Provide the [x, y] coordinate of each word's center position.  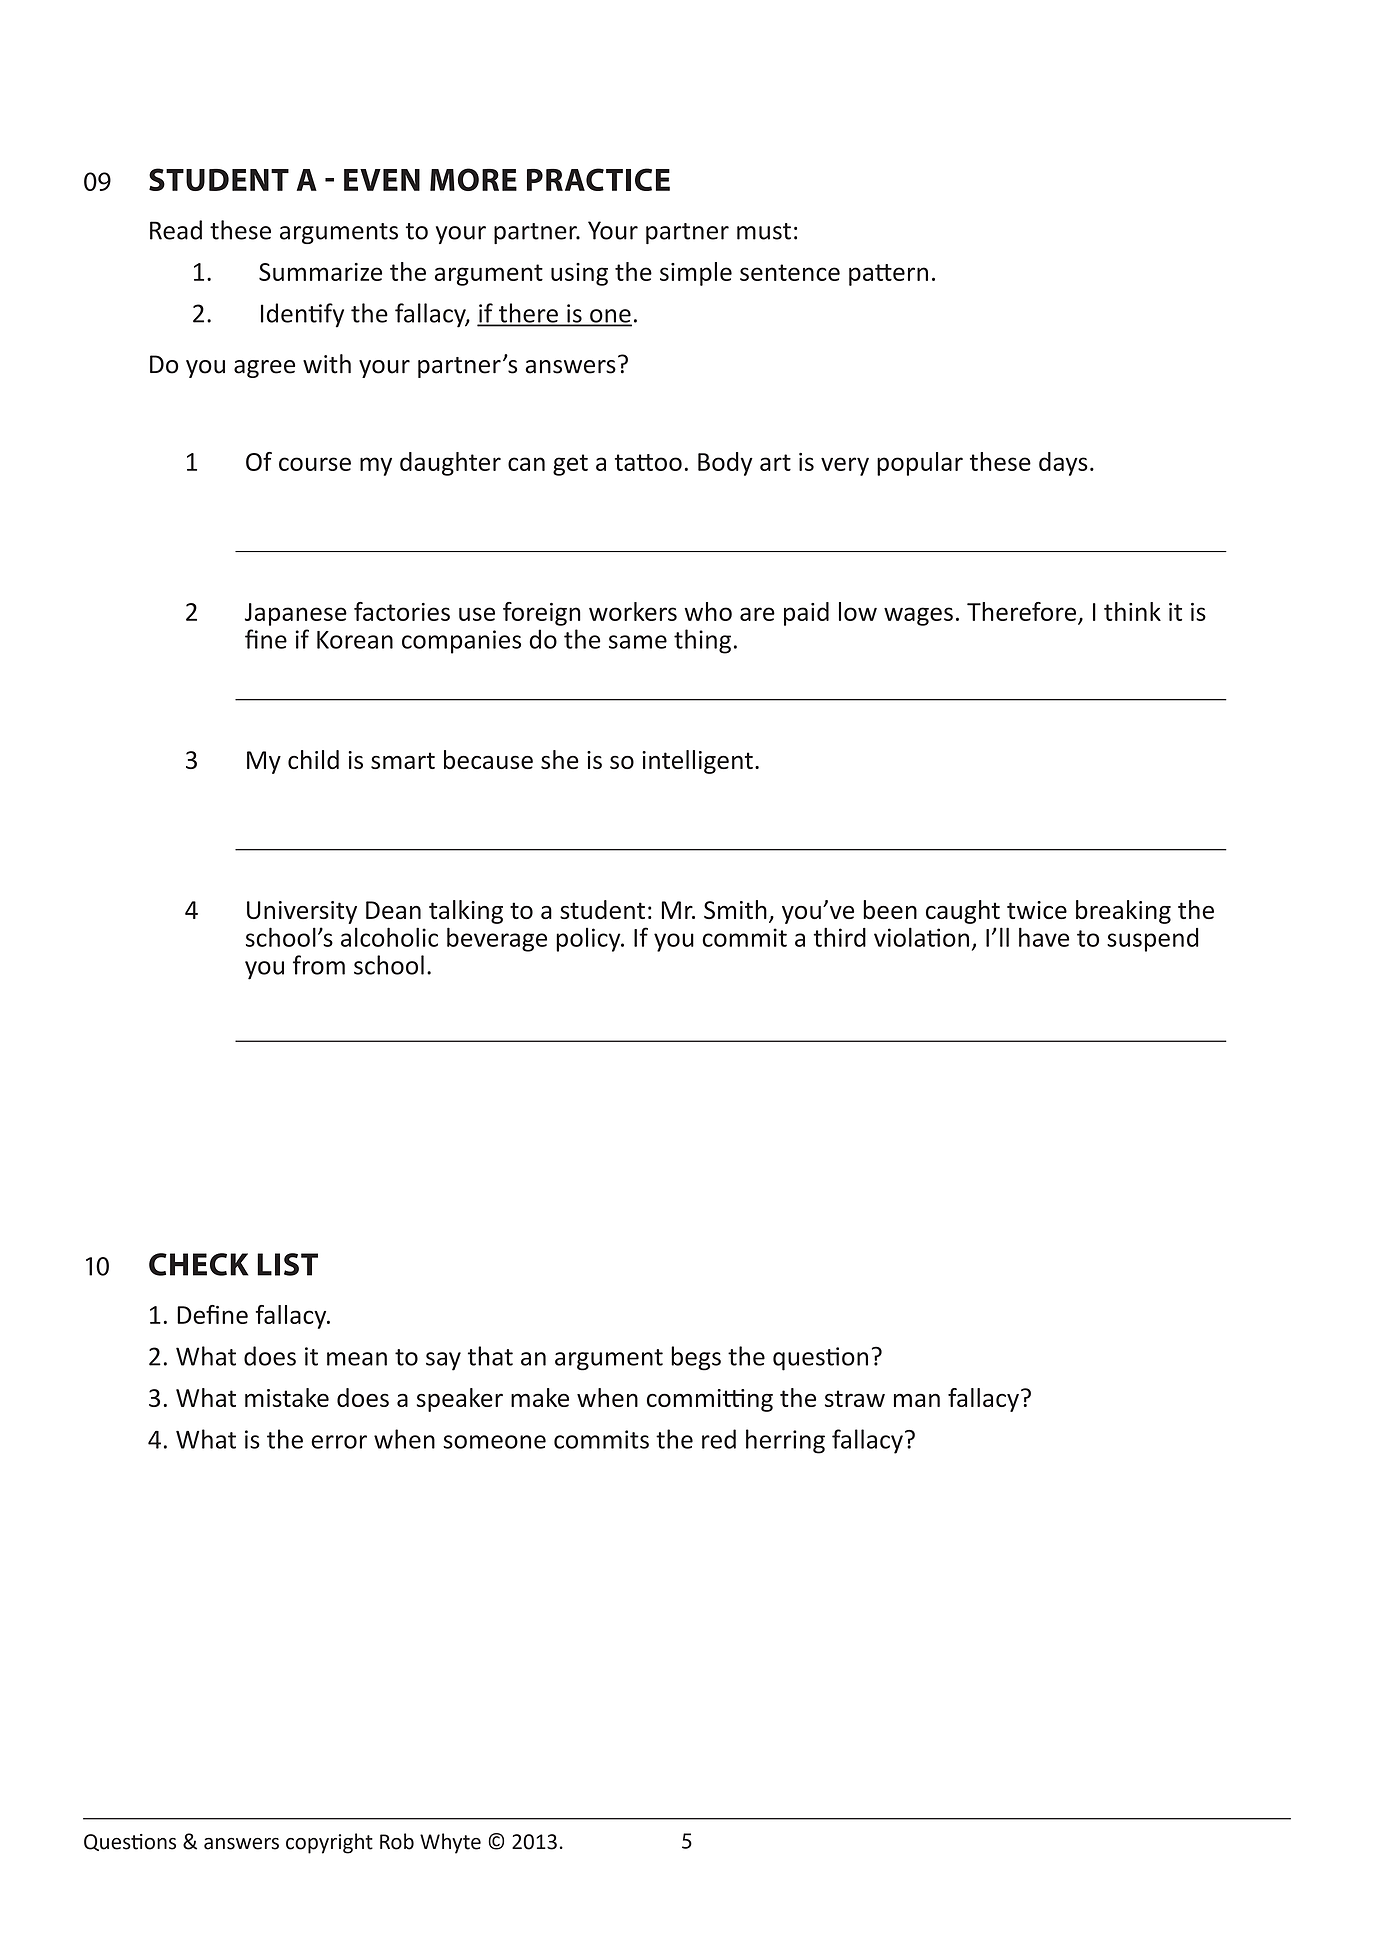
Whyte [450, 1843]
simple [696, 274]
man [917, 1400]
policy [589, 939]
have [1044, 937]
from [319, 965]
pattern [888, 275]
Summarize [320, 272]
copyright [329, 1843]
